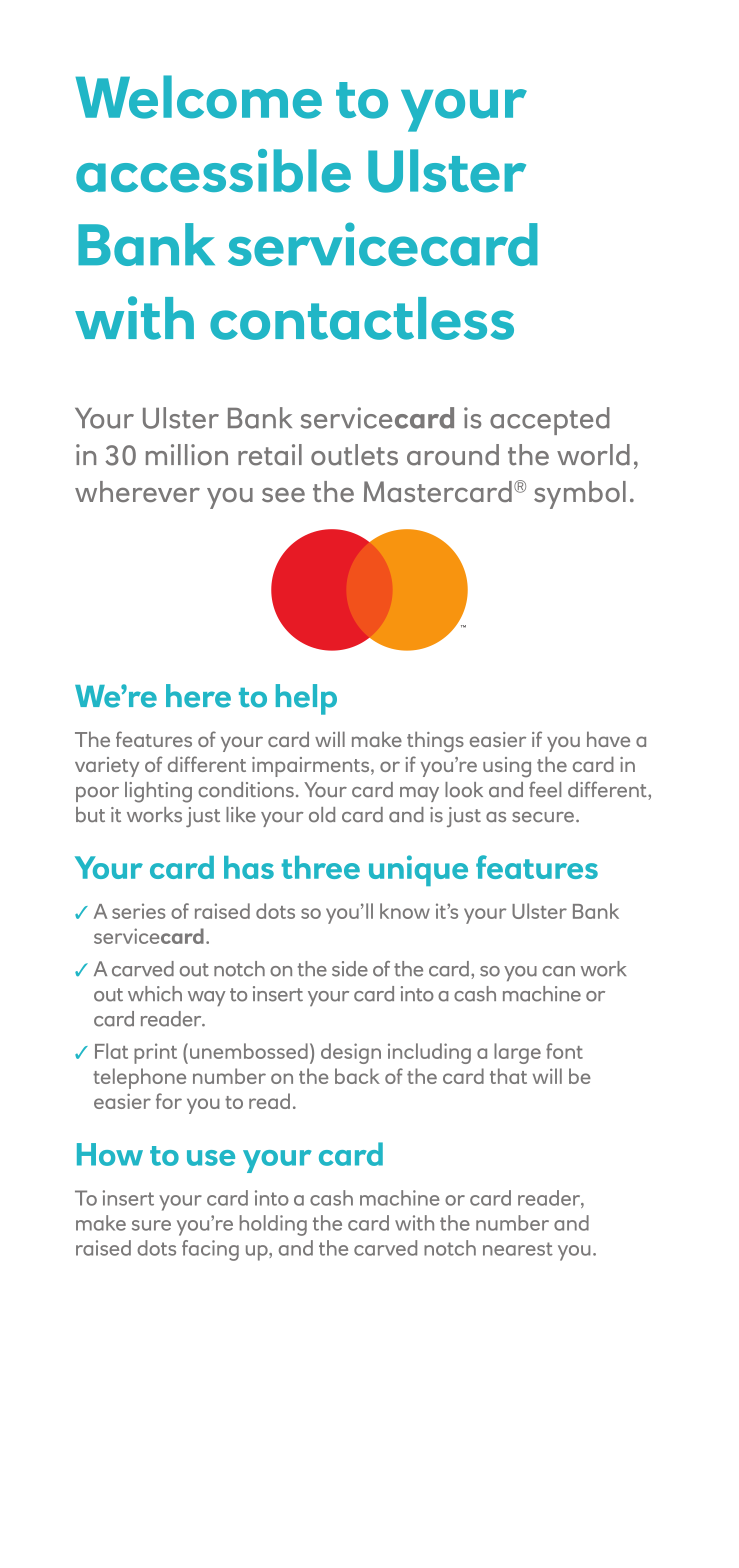 The height and width of the screenshot is (1568, 739). Describe the element at coordinates (362, 318) in the screenshot. I see `contactless` at that location.
